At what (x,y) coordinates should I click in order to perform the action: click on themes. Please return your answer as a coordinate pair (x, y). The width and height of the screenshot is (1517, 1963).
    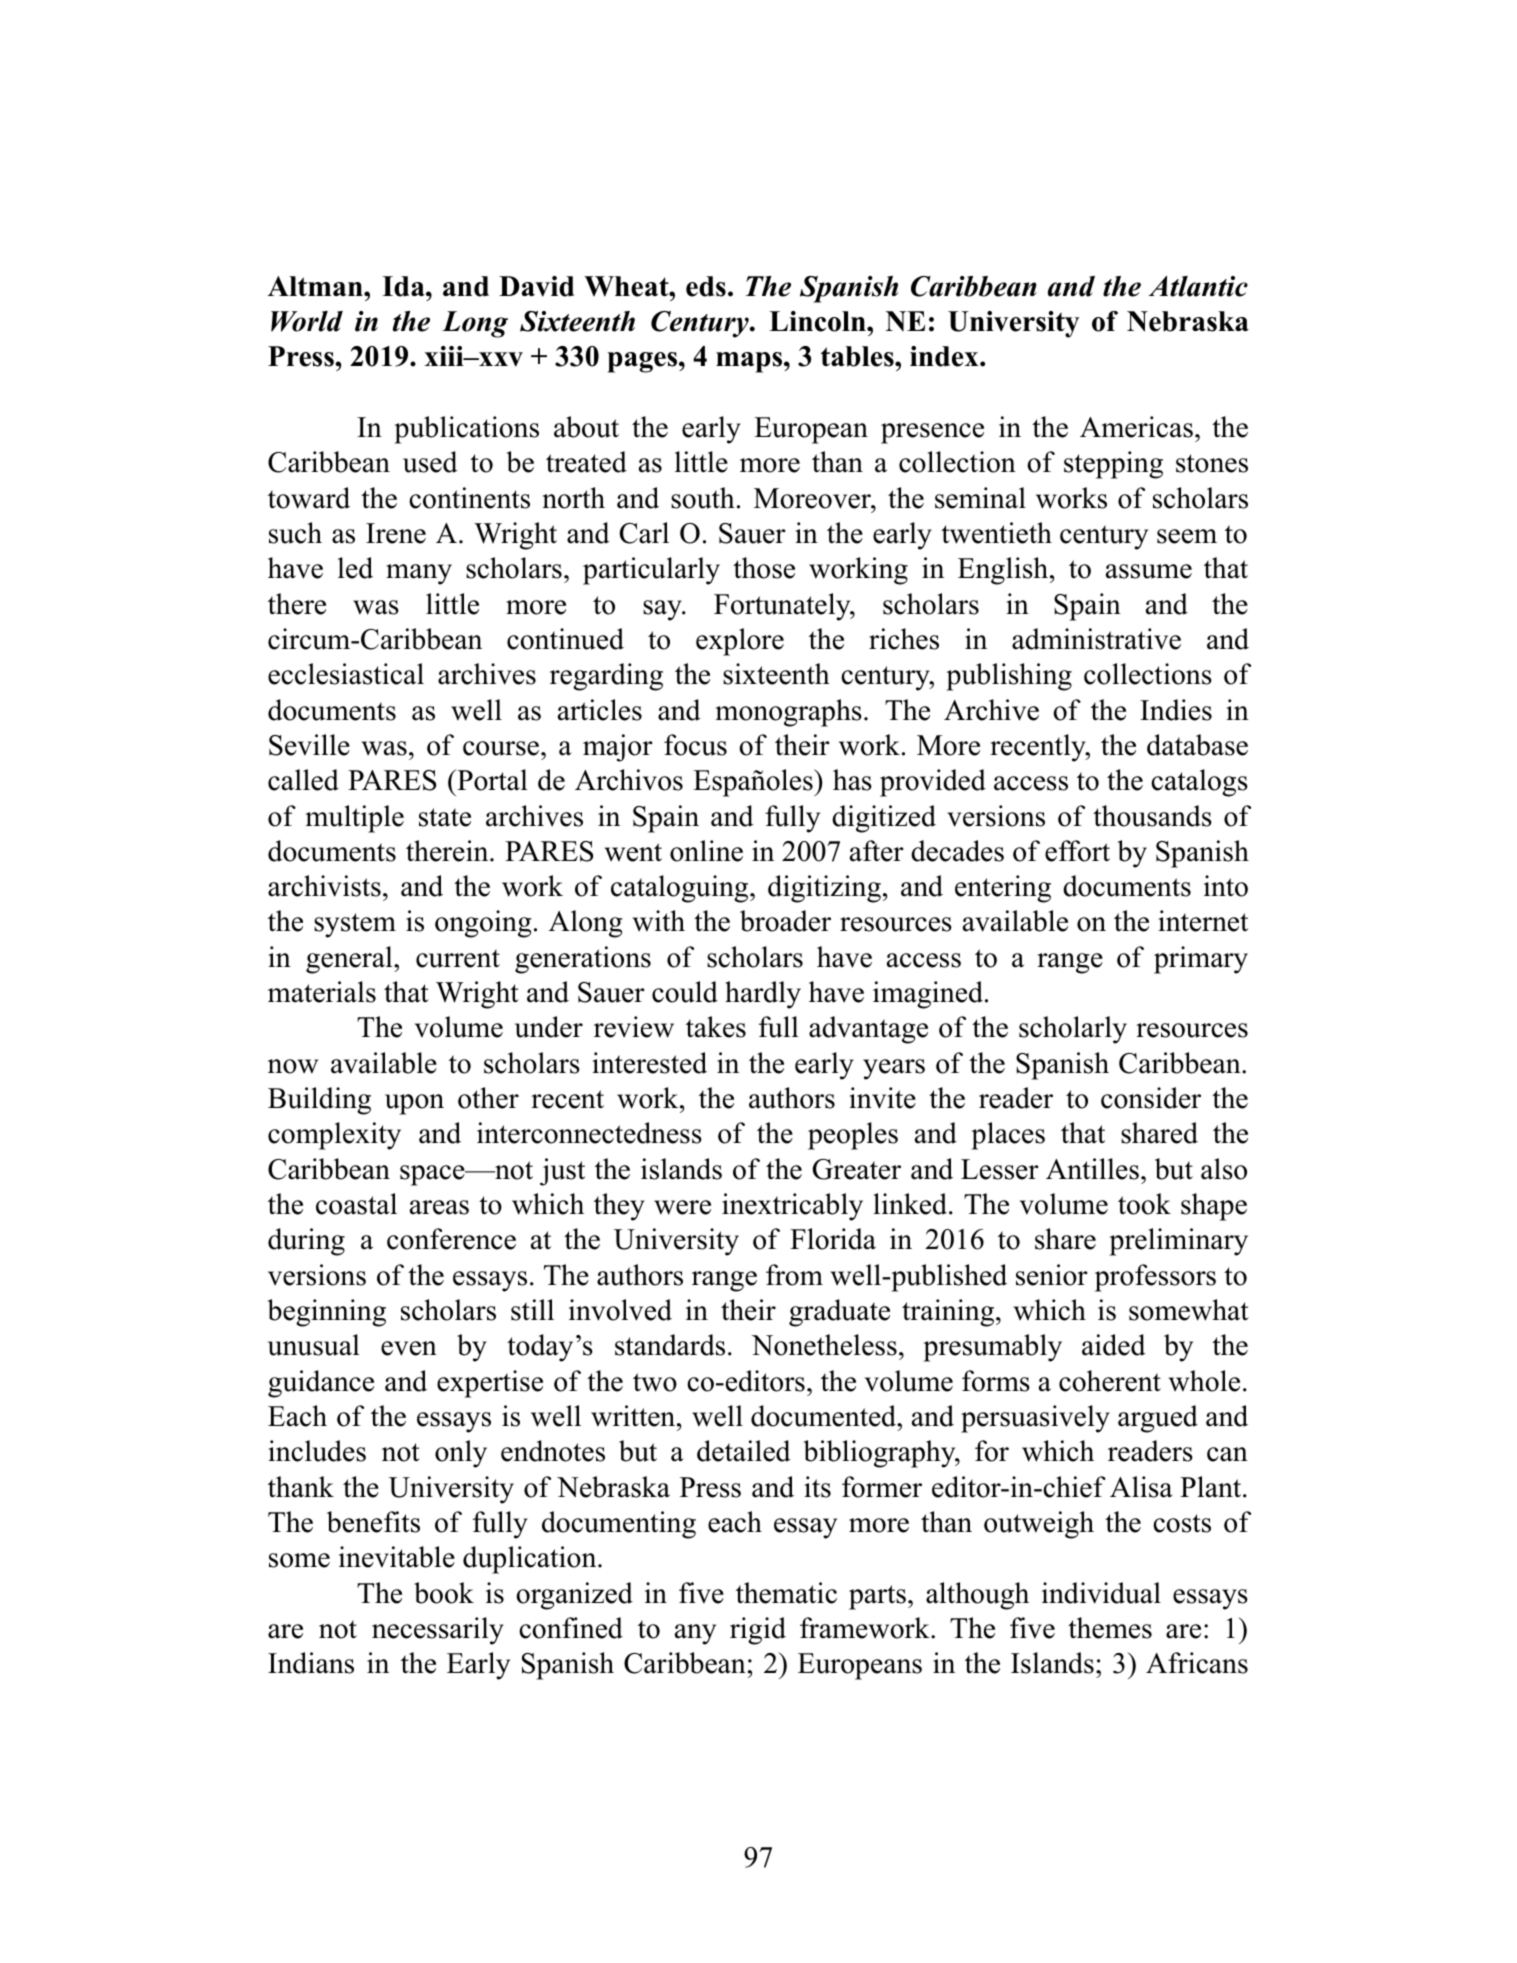
    Looking at the image, I should click on (1110, 1628).
